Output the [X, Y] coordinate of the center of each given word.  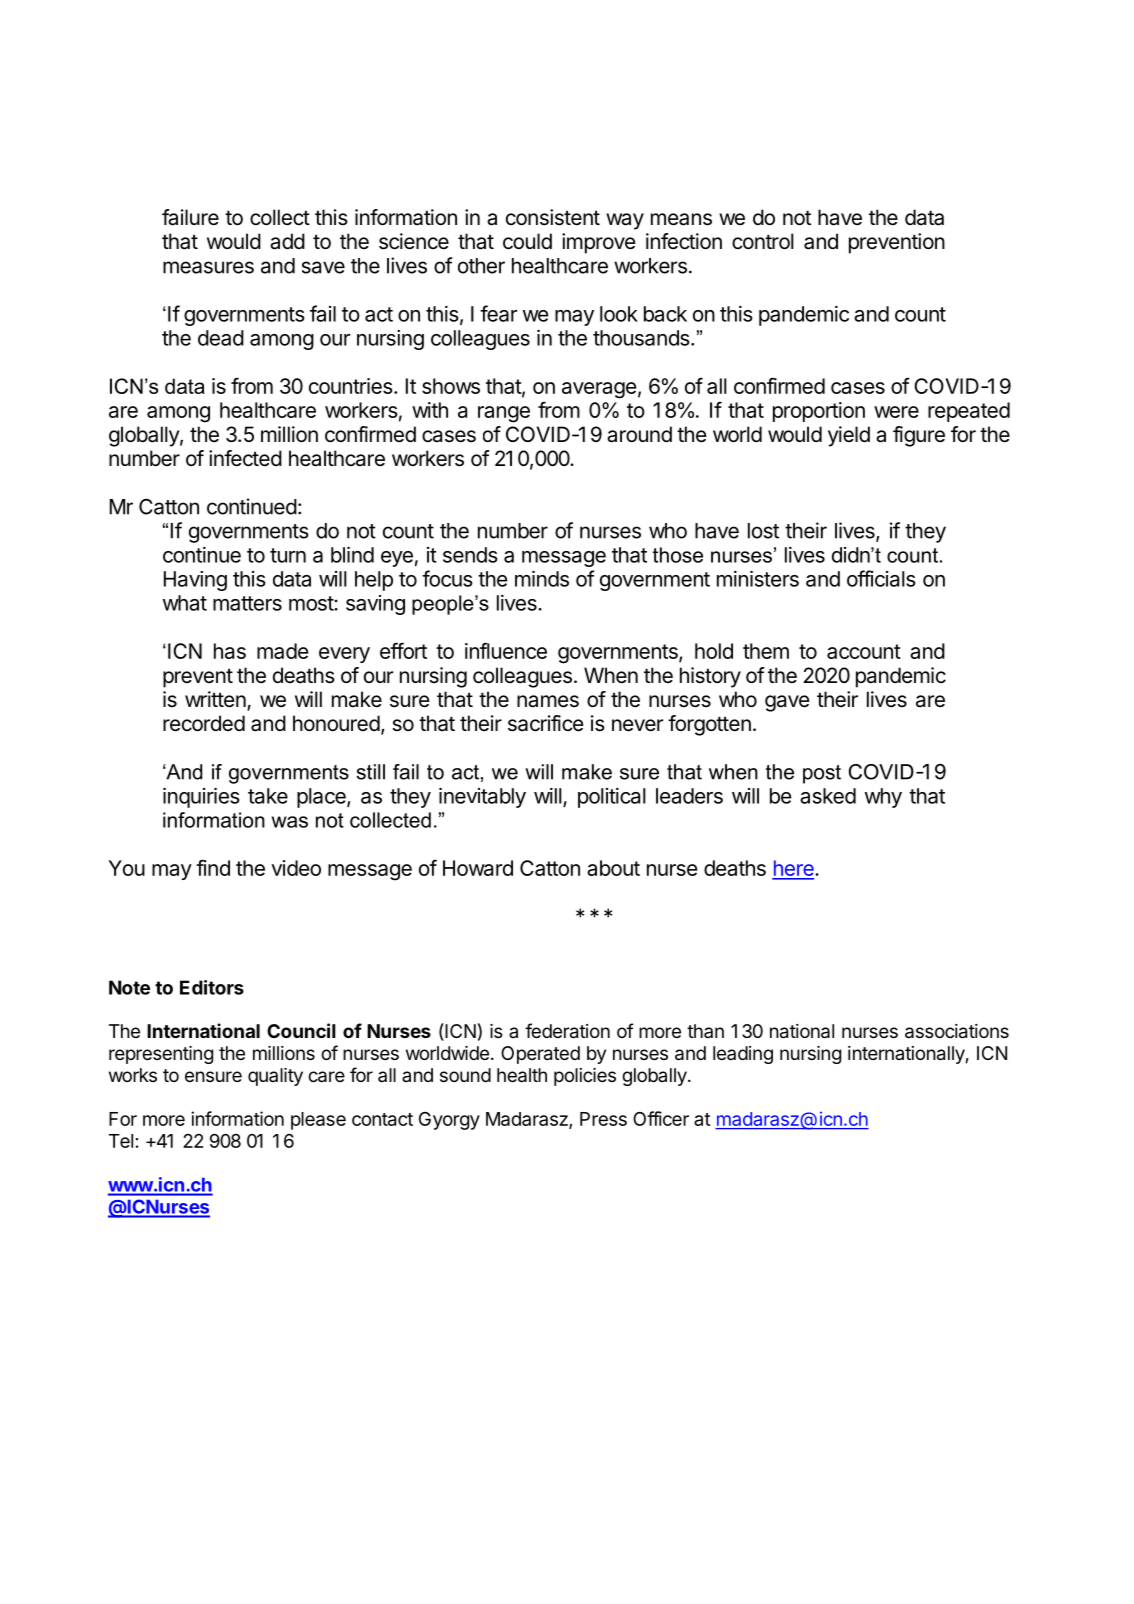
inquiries [201, 797]
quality [275, 1077]
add [287, 241]
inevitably [482, 797]
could [527, 241]
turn [288, 555]
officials [881, 578]
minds [542, 578]
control [763, 241]
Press [603, 1119]
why [883, 798]
